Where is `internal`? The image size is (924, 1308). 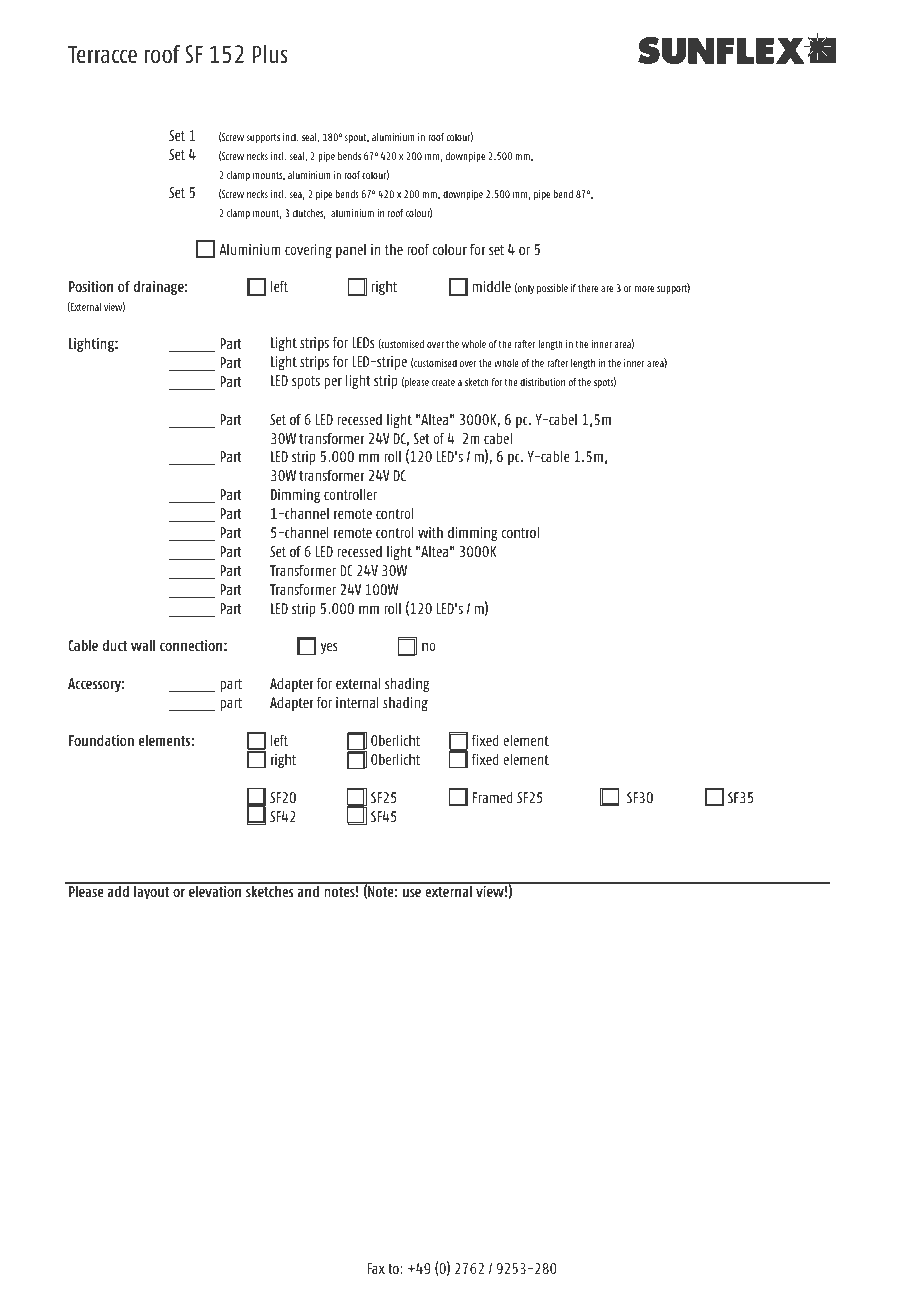 internal is located at coordinates (357, 702).
